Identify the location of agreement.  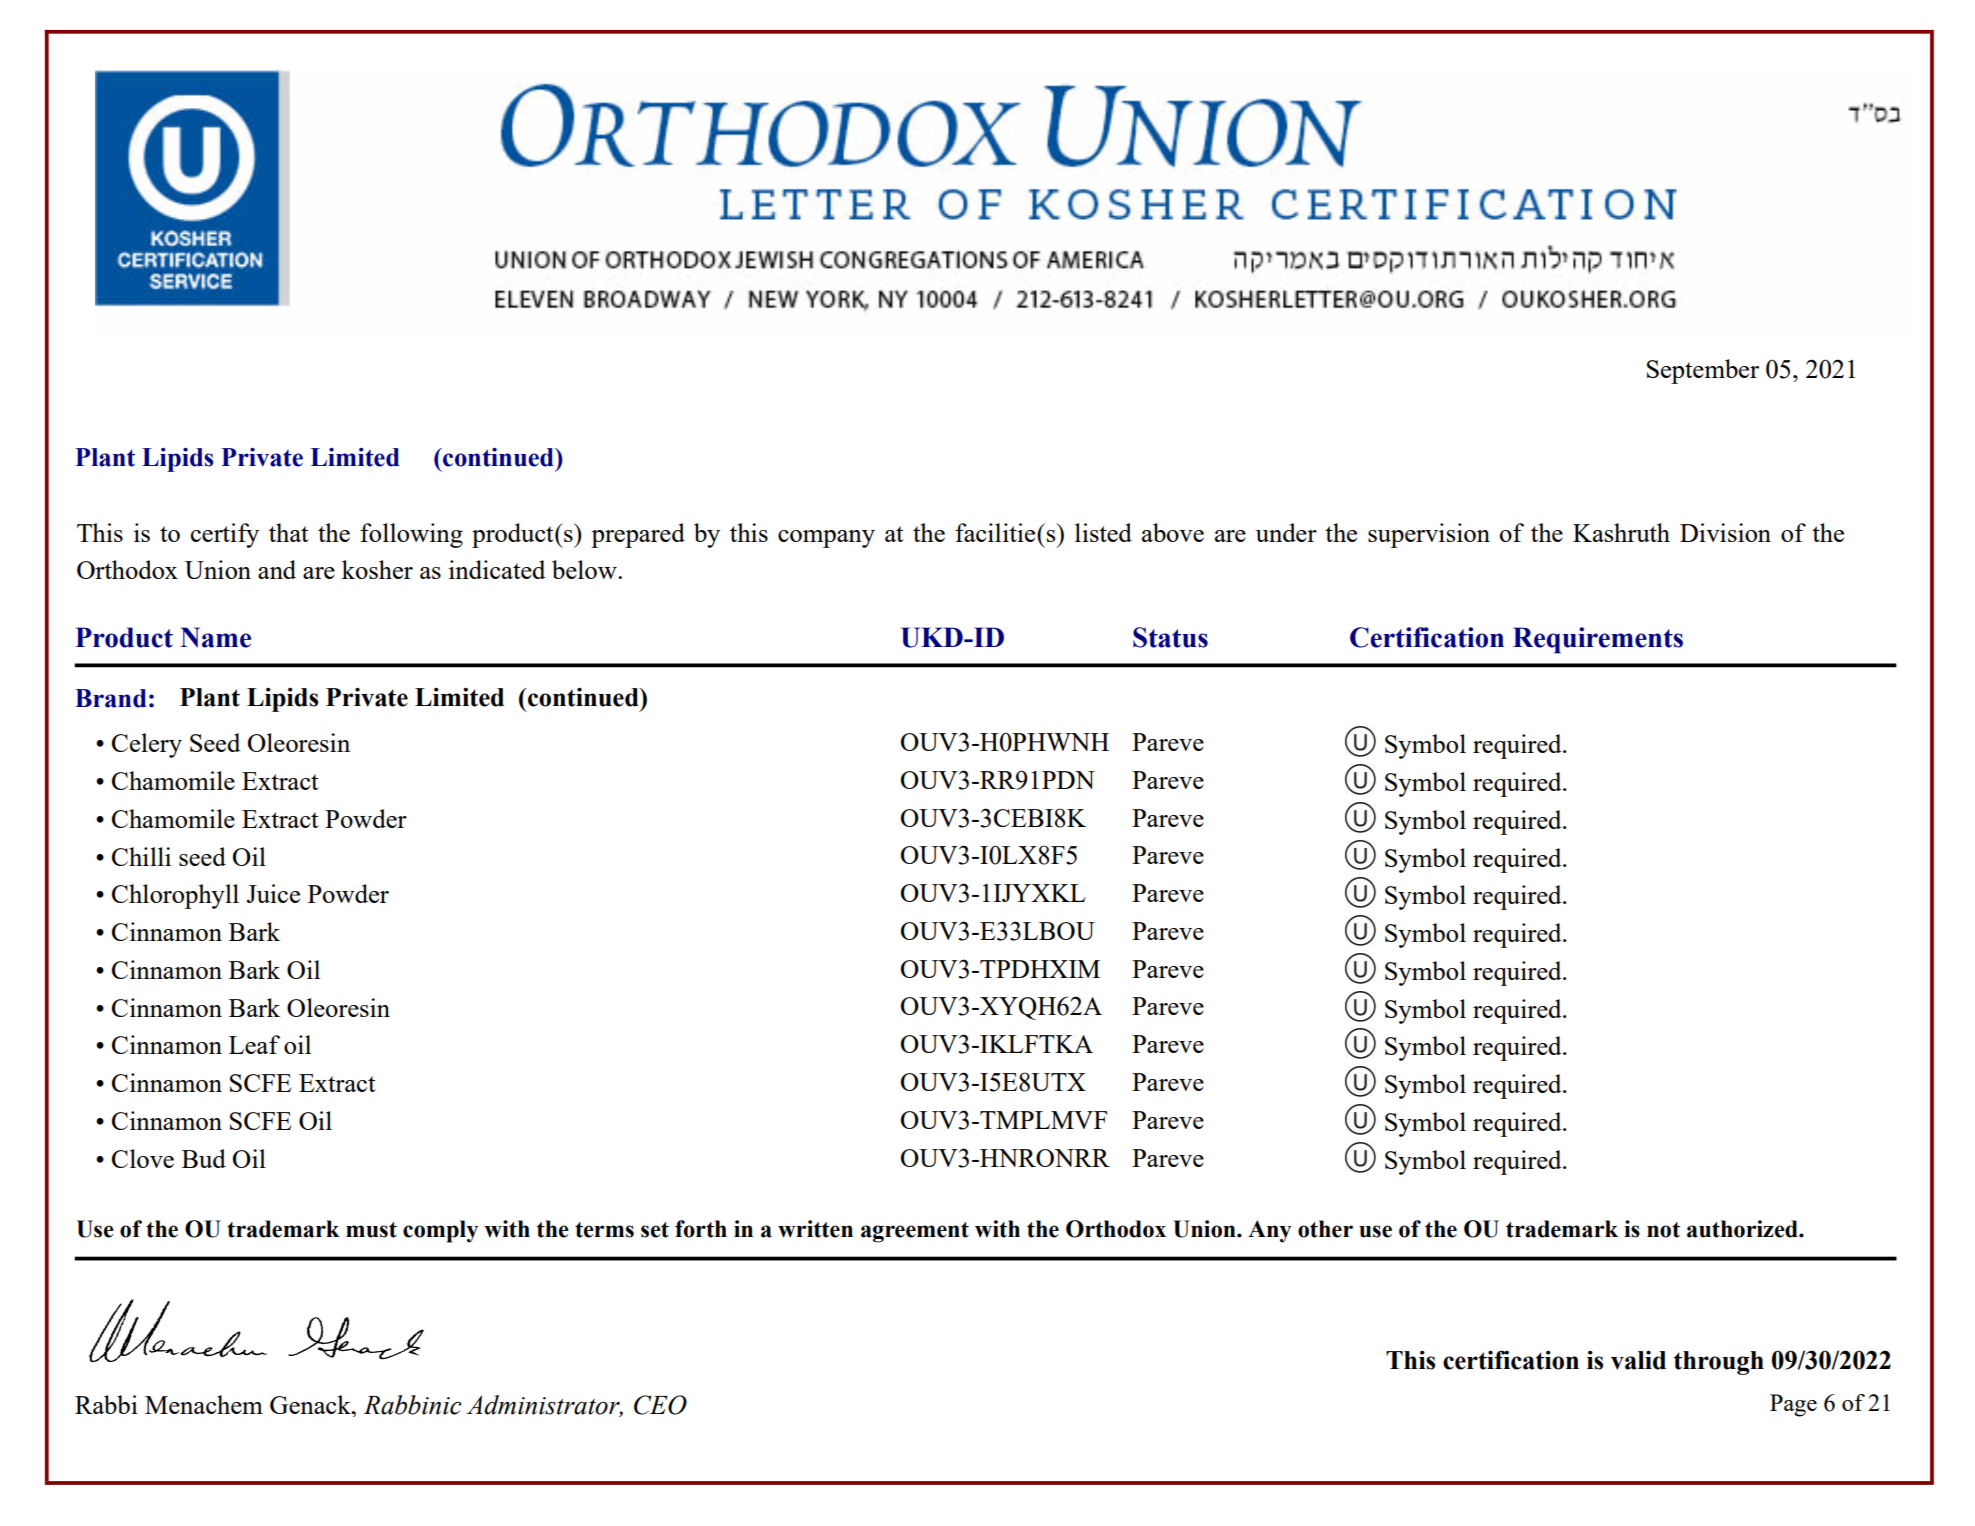
(915, 1232).
